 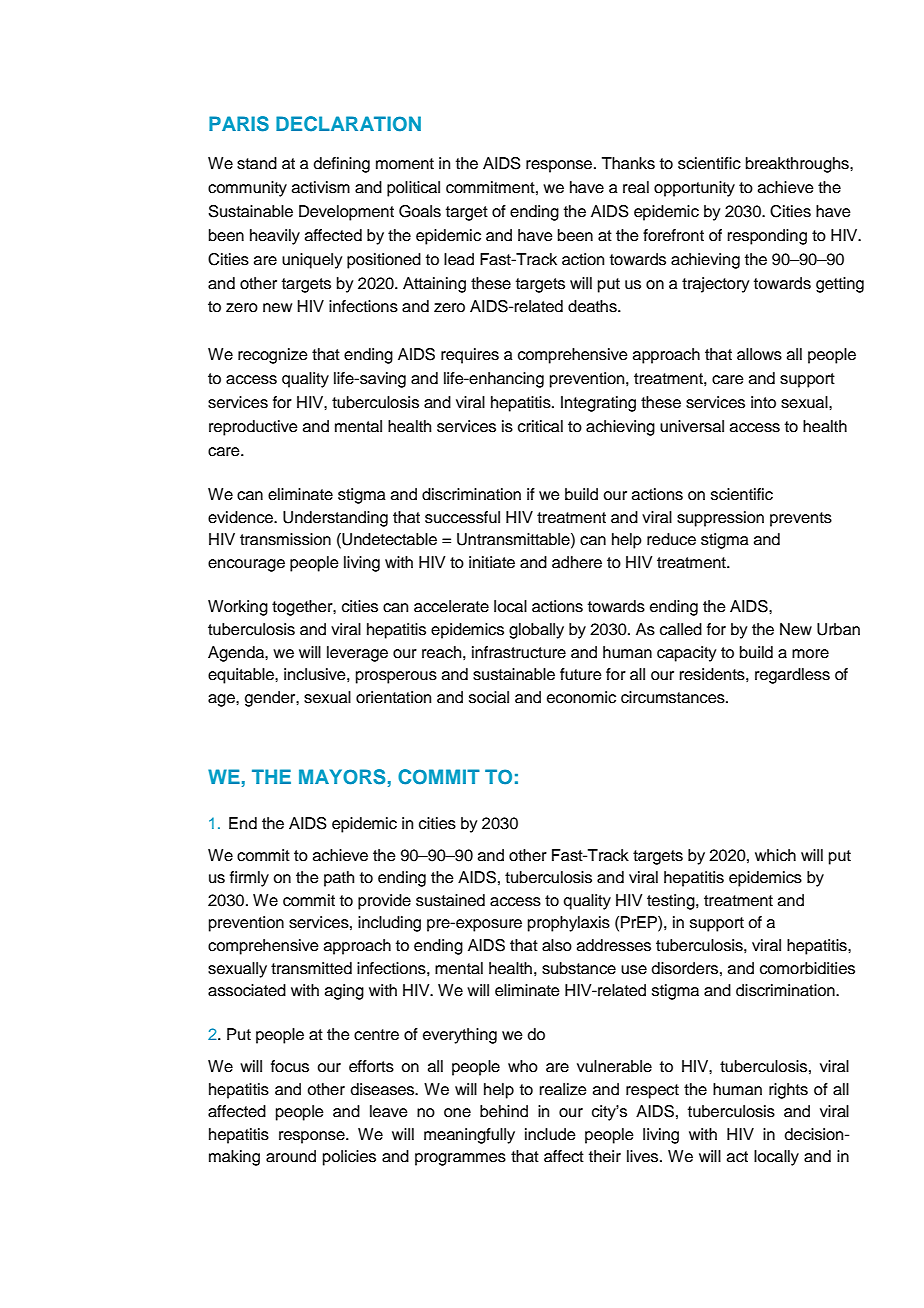 I want to click on into, so click(x=763, y=402).
